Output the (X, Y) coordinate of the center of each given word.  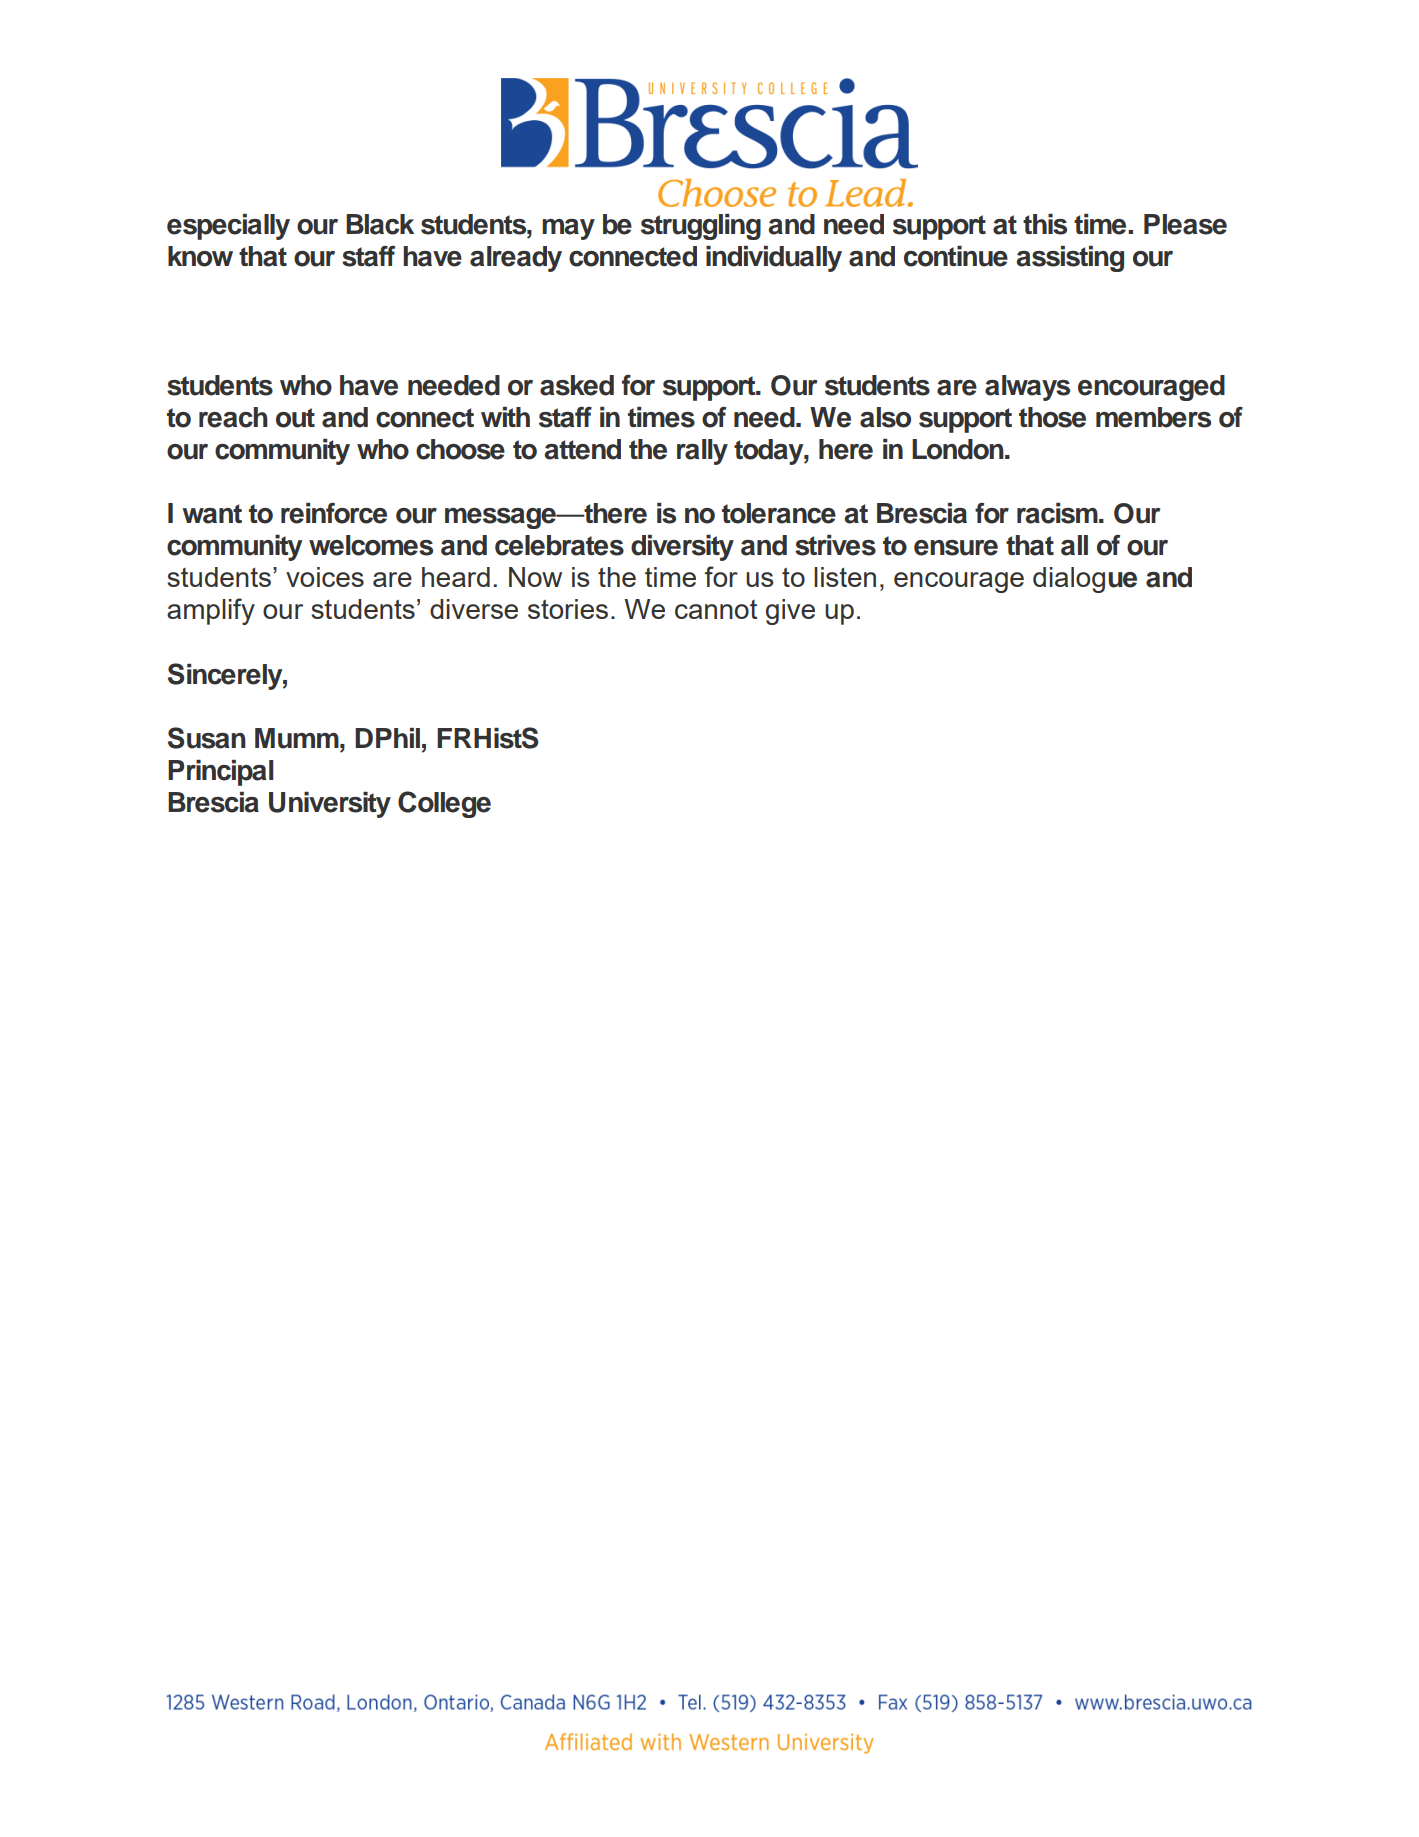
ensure (956, 548)
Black (380, 224)
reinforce (334, 513)
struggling (701, 227)
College (444, 804)
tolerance (779, 513)
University (330, 805)
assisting (1070, 259)
